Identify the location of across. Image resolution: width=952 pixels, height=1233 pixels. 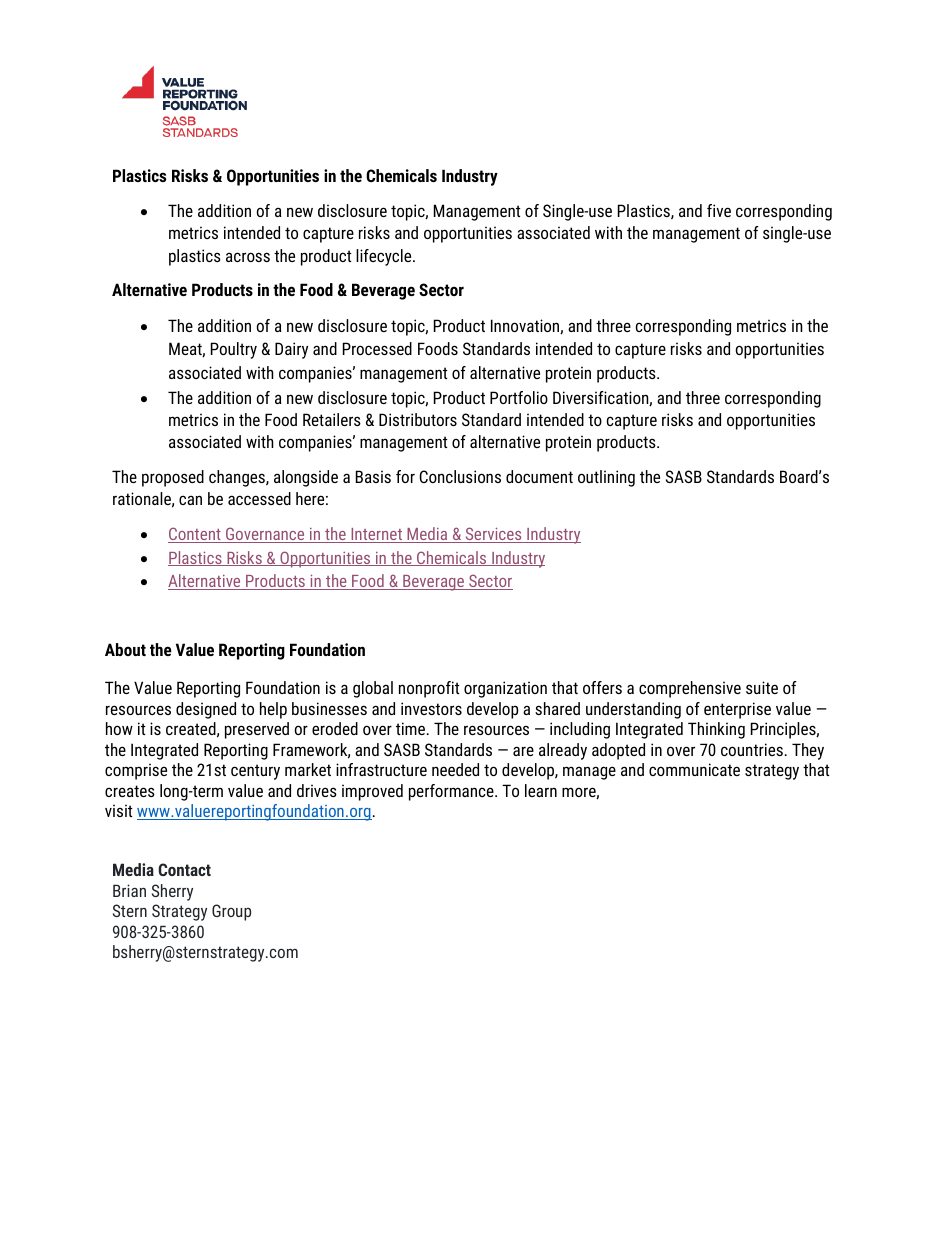
(248, 257).
